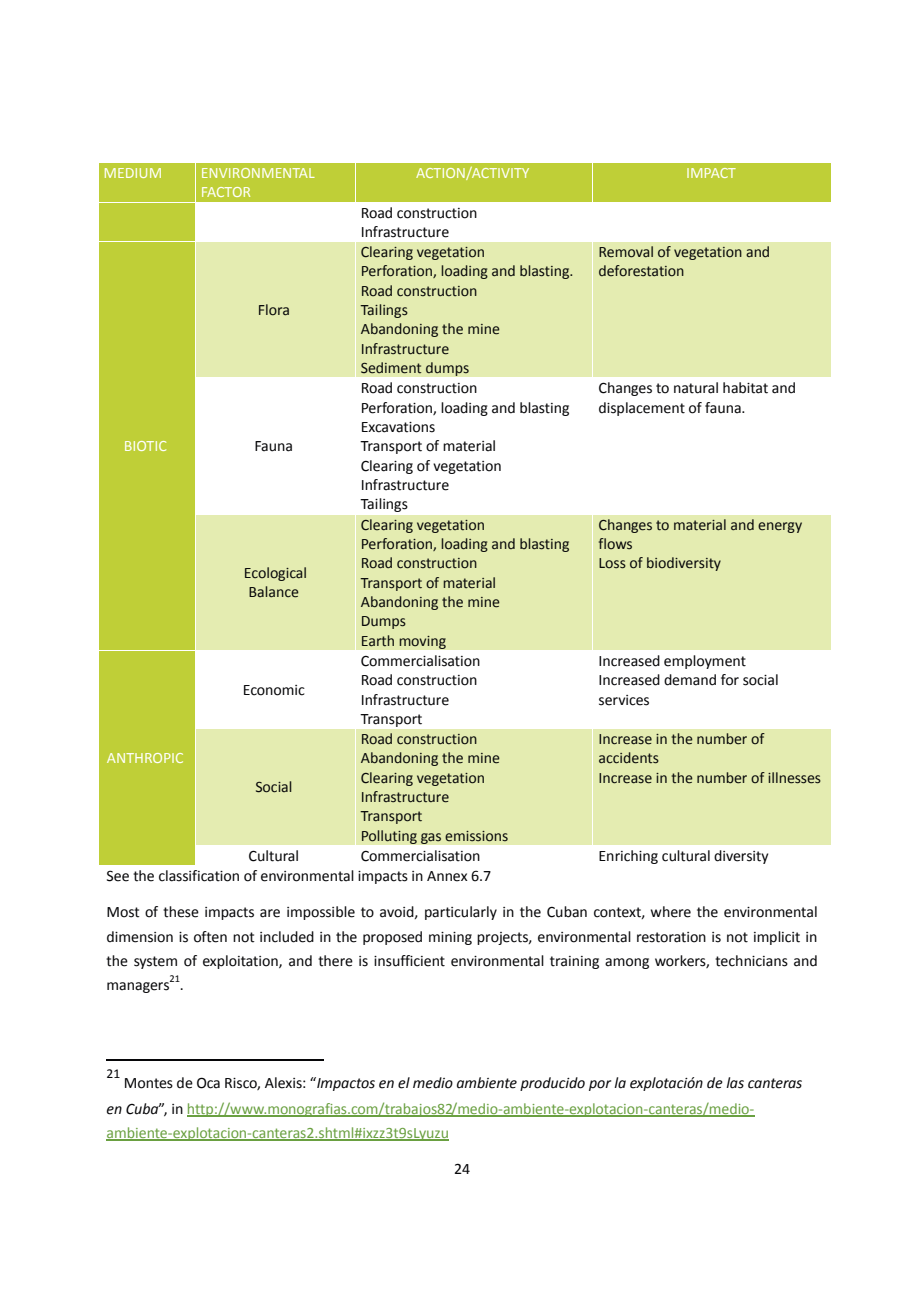 The width and height of the screenshot is (924, 1308). Describe the element at coordinates (705, 662) in the screenshot. I see `employment` at that location.
